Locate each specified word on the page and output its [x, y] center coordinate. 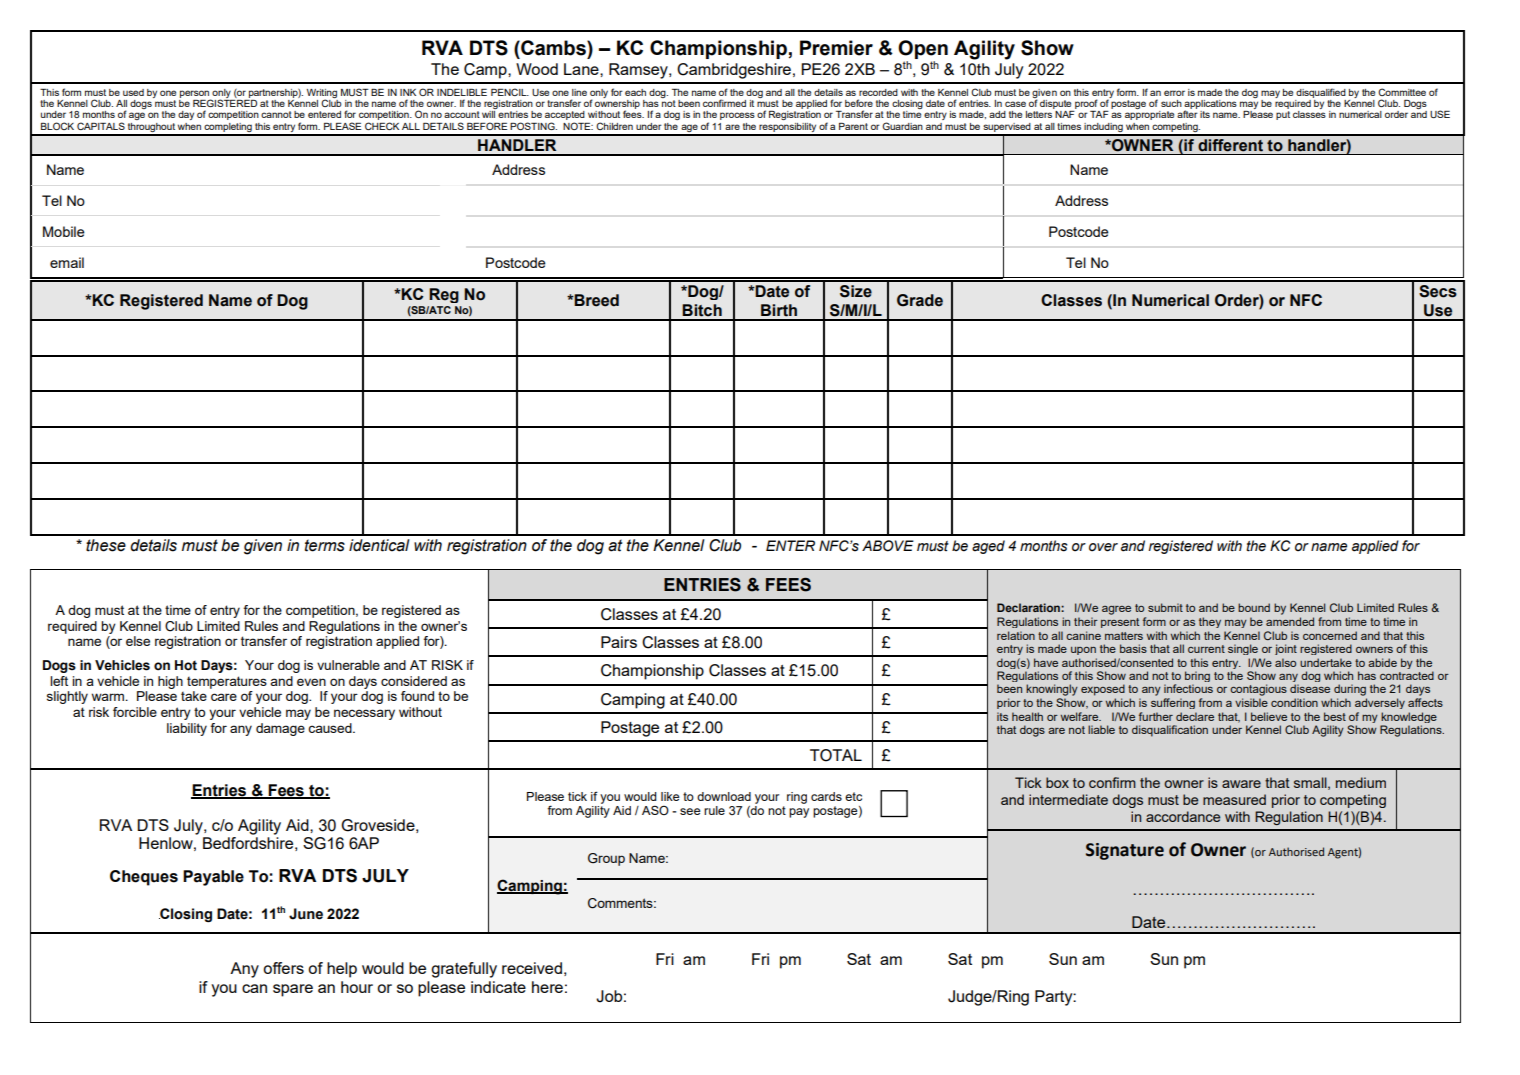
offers [283, 968]
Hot [186, 665]
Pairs [619, 642]
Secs [1438, 291]
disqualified [1321, 93]
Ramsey [639, 71]
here [547, 987]
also [1285, 662]
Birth [779, 310]
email [67, 262]
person [195, 95]
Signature [1125, 851]
